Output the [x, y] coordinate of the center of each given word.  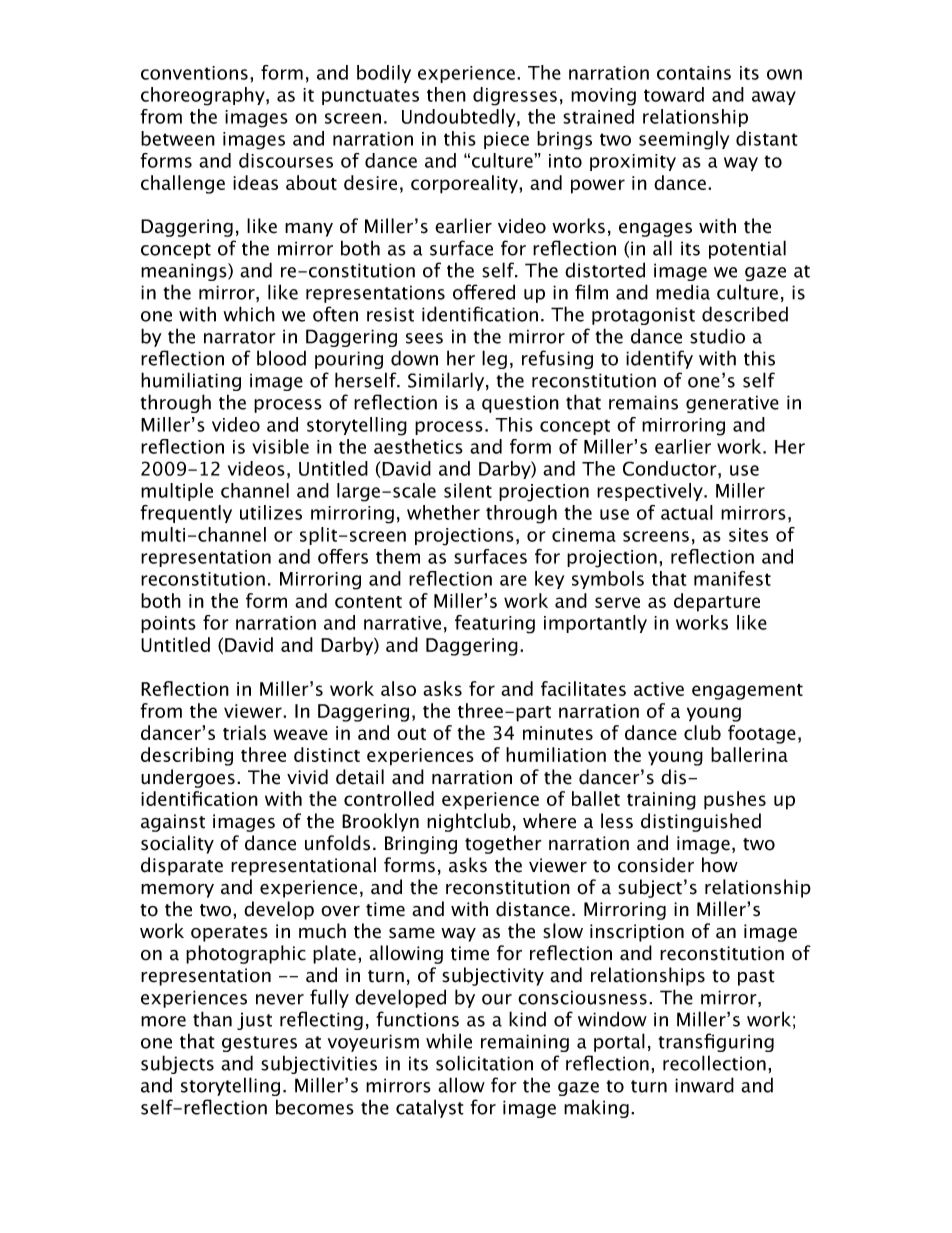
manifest [732, 578]
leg [494, 359]
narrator [239, 337]
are [513, 580]
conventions [194, 73]
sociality [177, 844]
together [503, 844]
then [446, 94]
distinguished [701, 822]
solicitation [484, 1063]
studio [717, 336]
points [168, 624]
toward [674, 94]
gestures [259, 1044]
